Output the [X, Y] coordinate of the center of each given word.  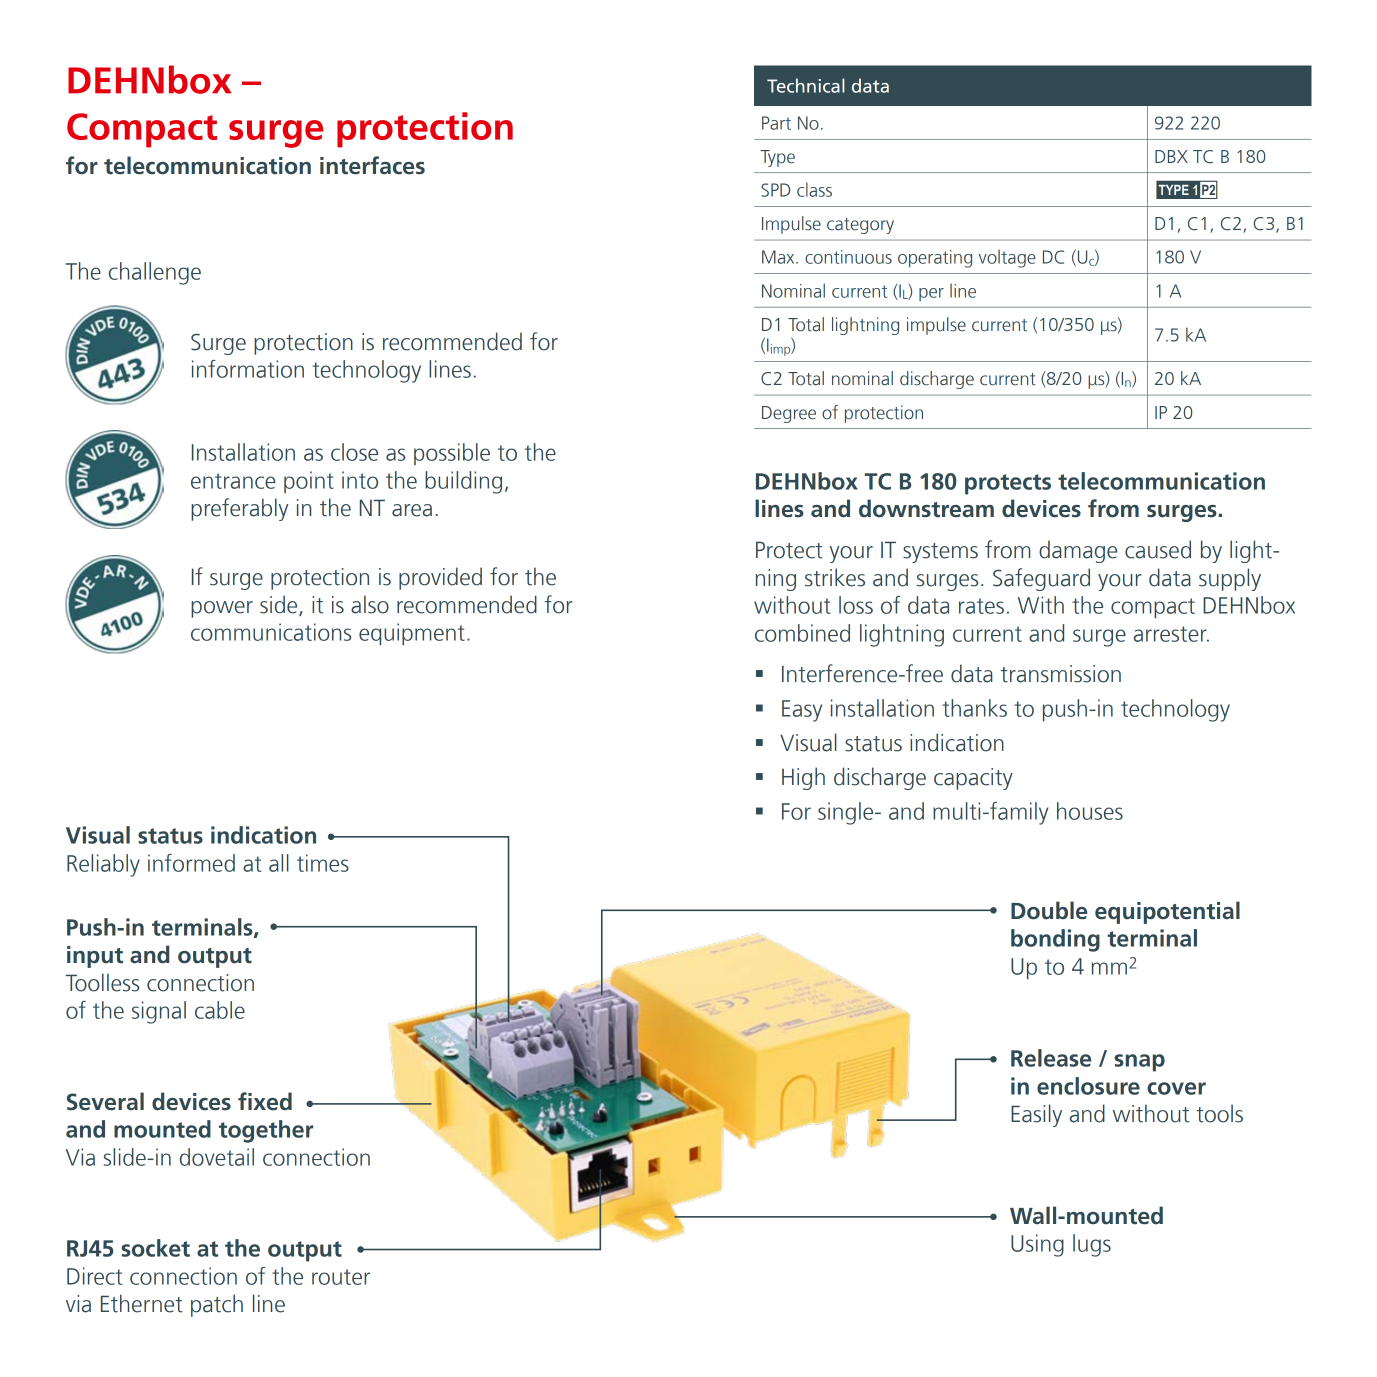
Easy [802, 711]
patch [217, 1305]
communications [271, 632]
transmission [1061, 674]
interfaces [372, 165]
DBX [1171, 156]
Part [776, 123]
